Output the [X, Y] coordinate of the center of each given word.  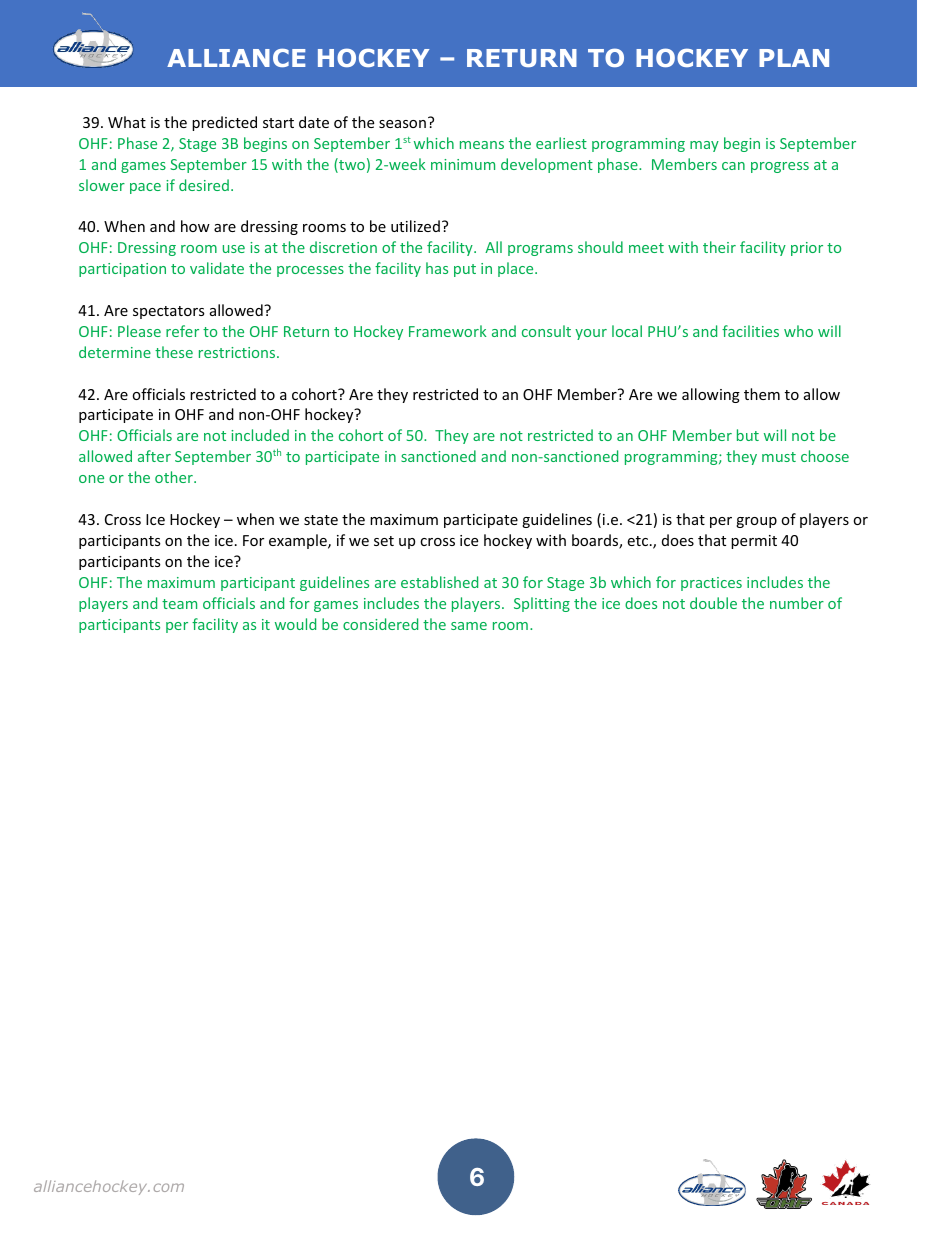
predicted [224, 123]
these [174, 352]
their [719, 247]
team [179, 604]
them [762, 394]
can [733, 166]
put [465, 270]
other [175, 477]
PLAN [794, 58]
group [756, 522]
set [384, 541]
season [402, 124]
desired [204, 185]
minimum [463, 164]
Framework [448, 331]
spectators [169, 312]
